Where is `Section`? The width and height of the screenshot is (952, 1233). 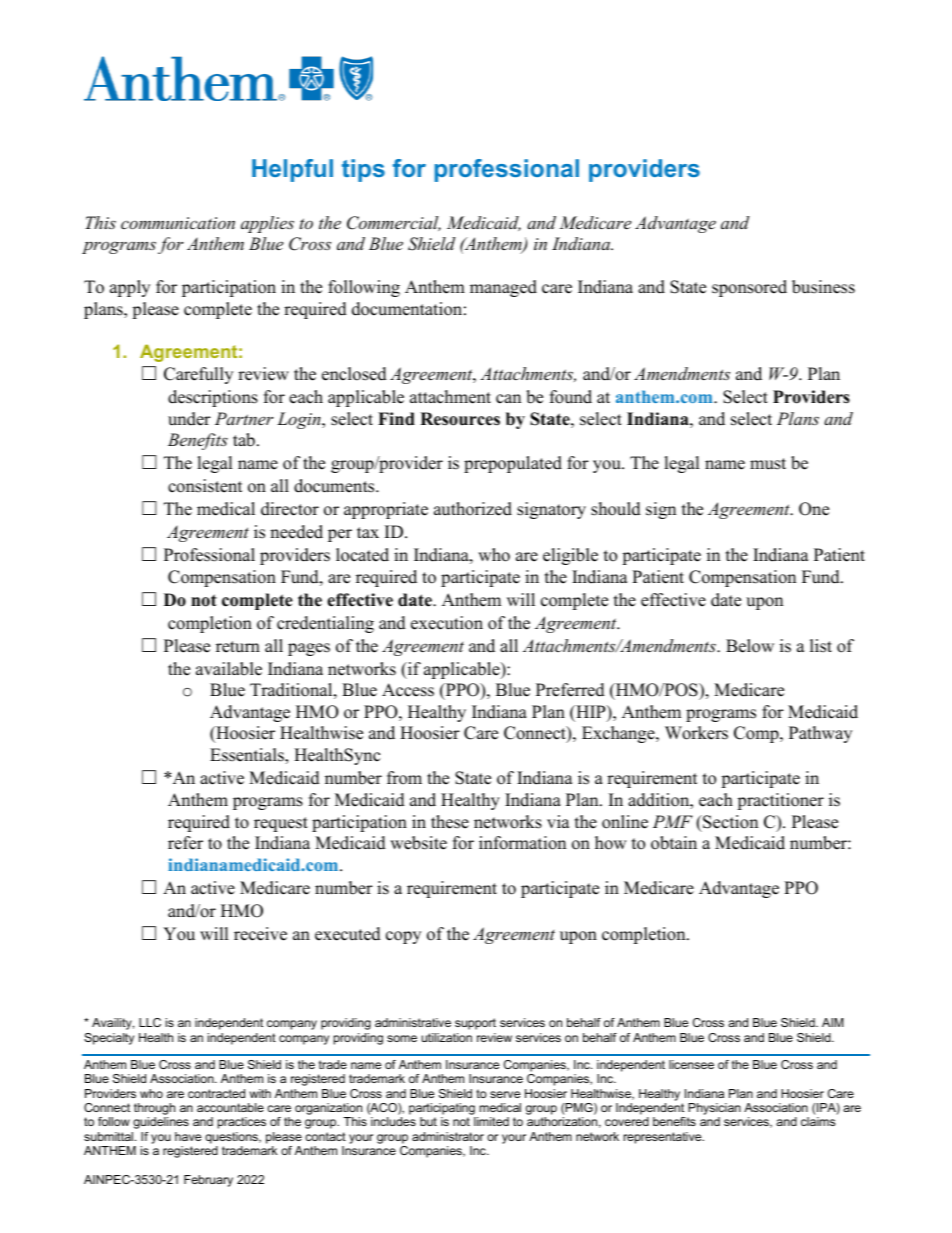 Section is located at coordinates (729, 822).
